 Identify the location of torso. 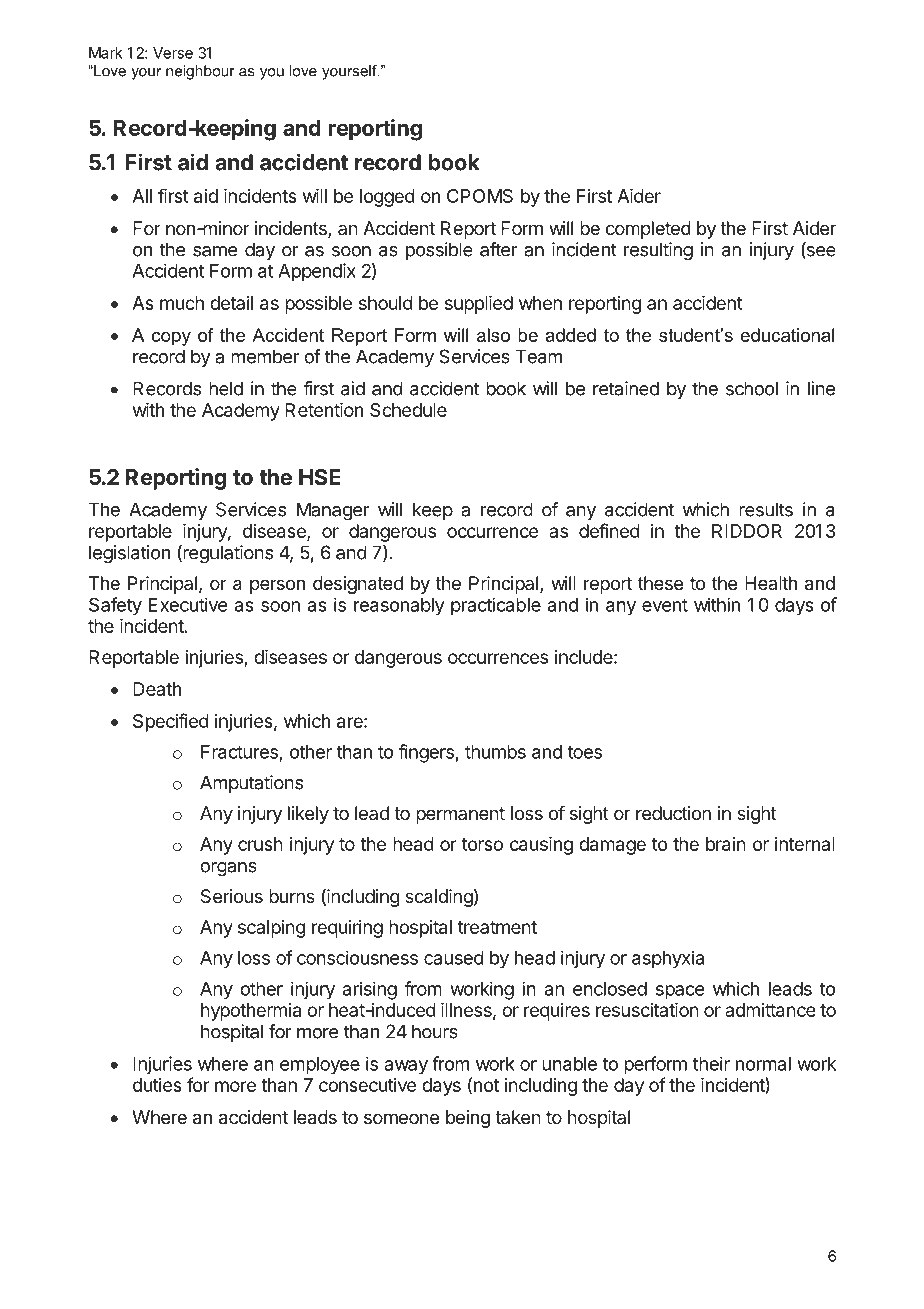
(482, 844).
